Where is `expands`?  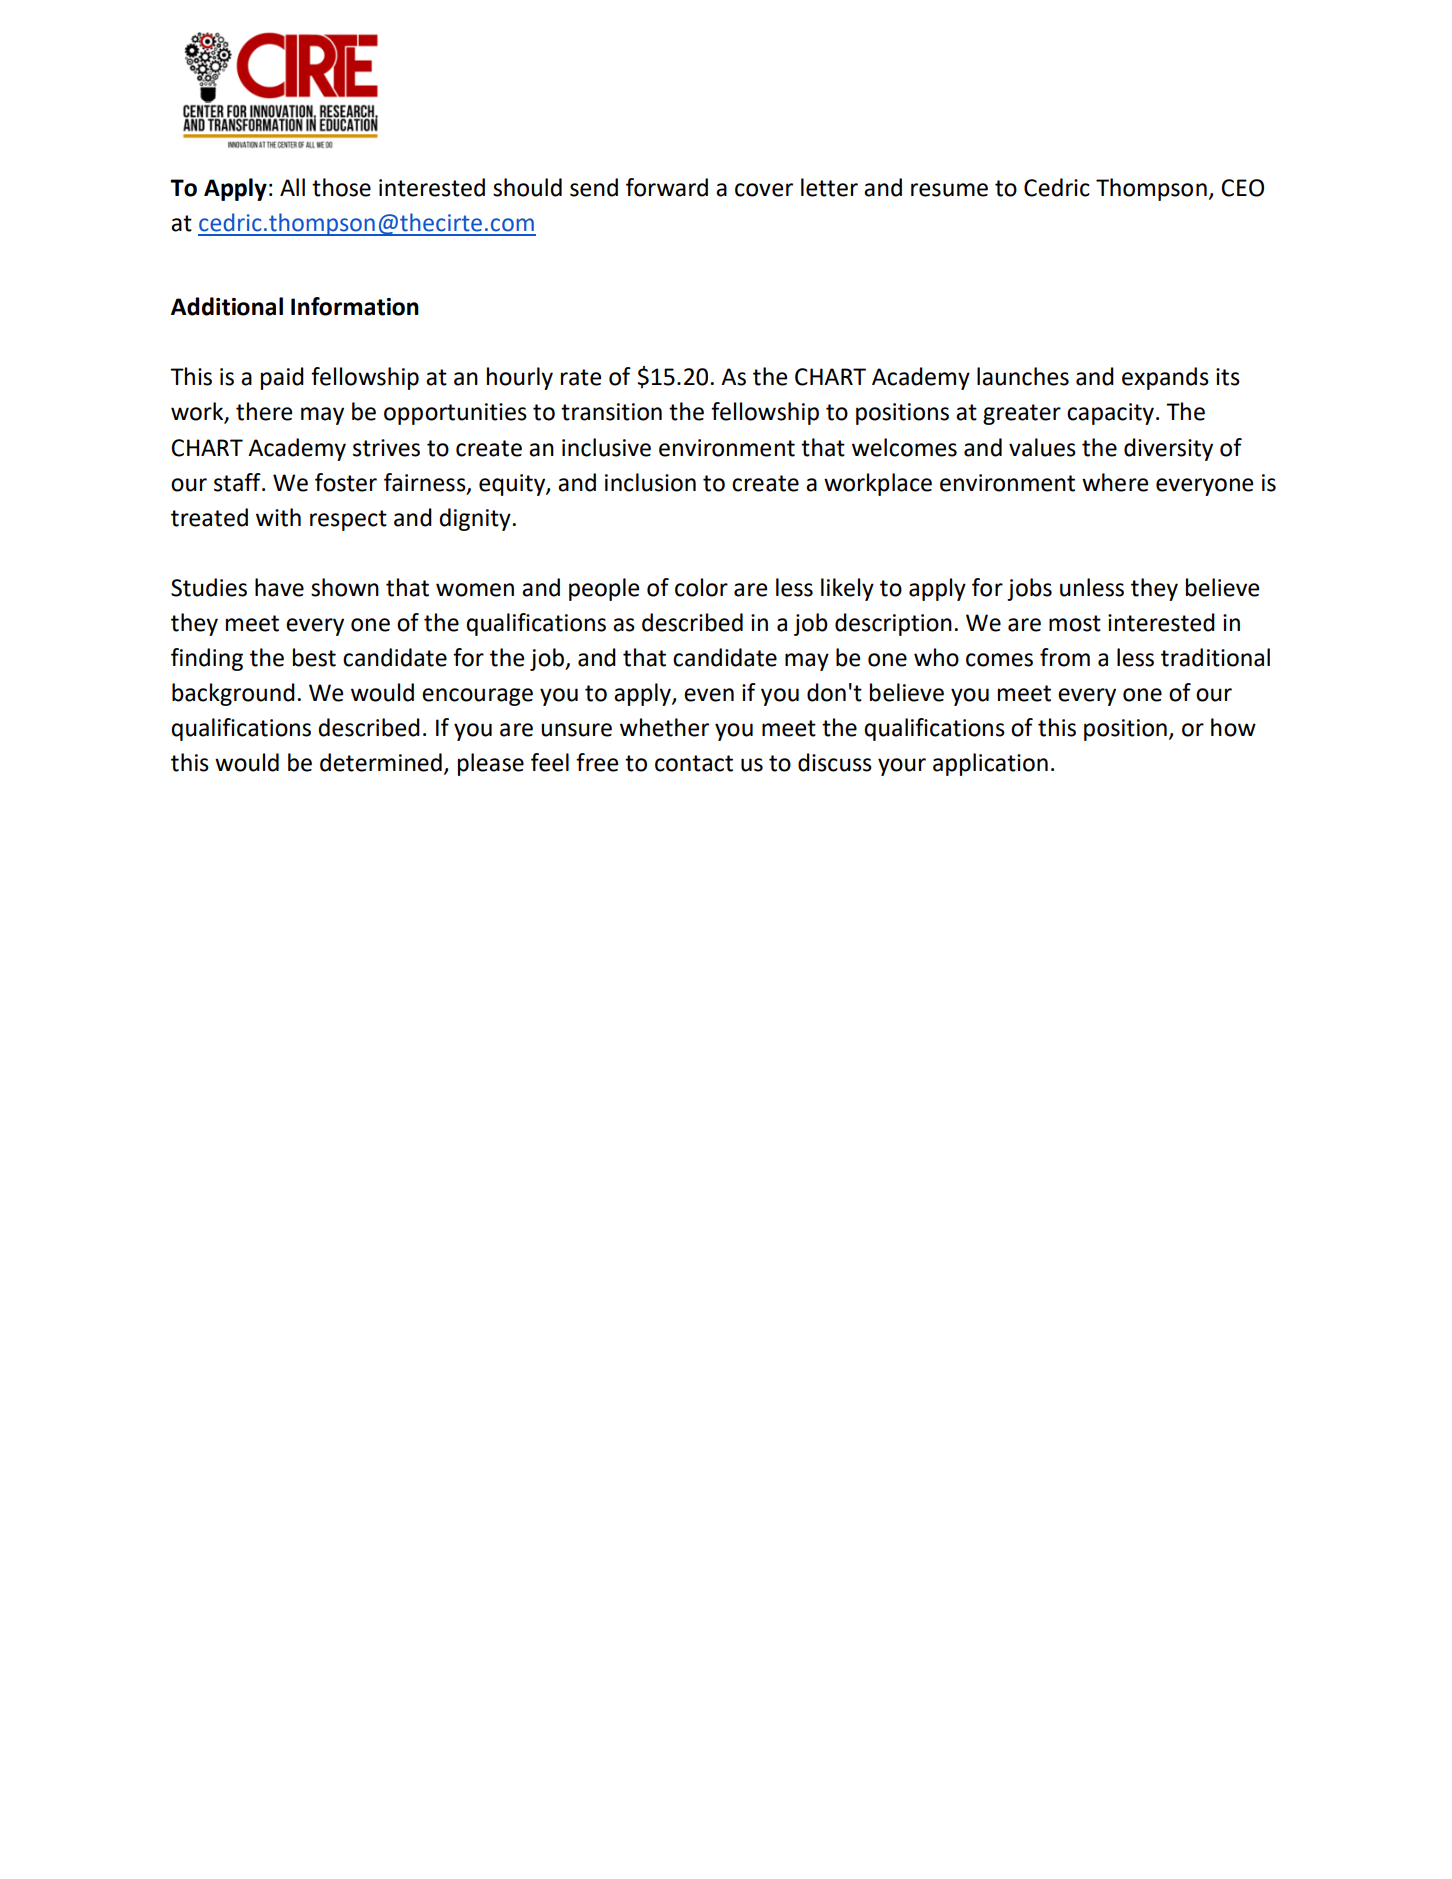
expands is located at coordinates (1165, 378).
